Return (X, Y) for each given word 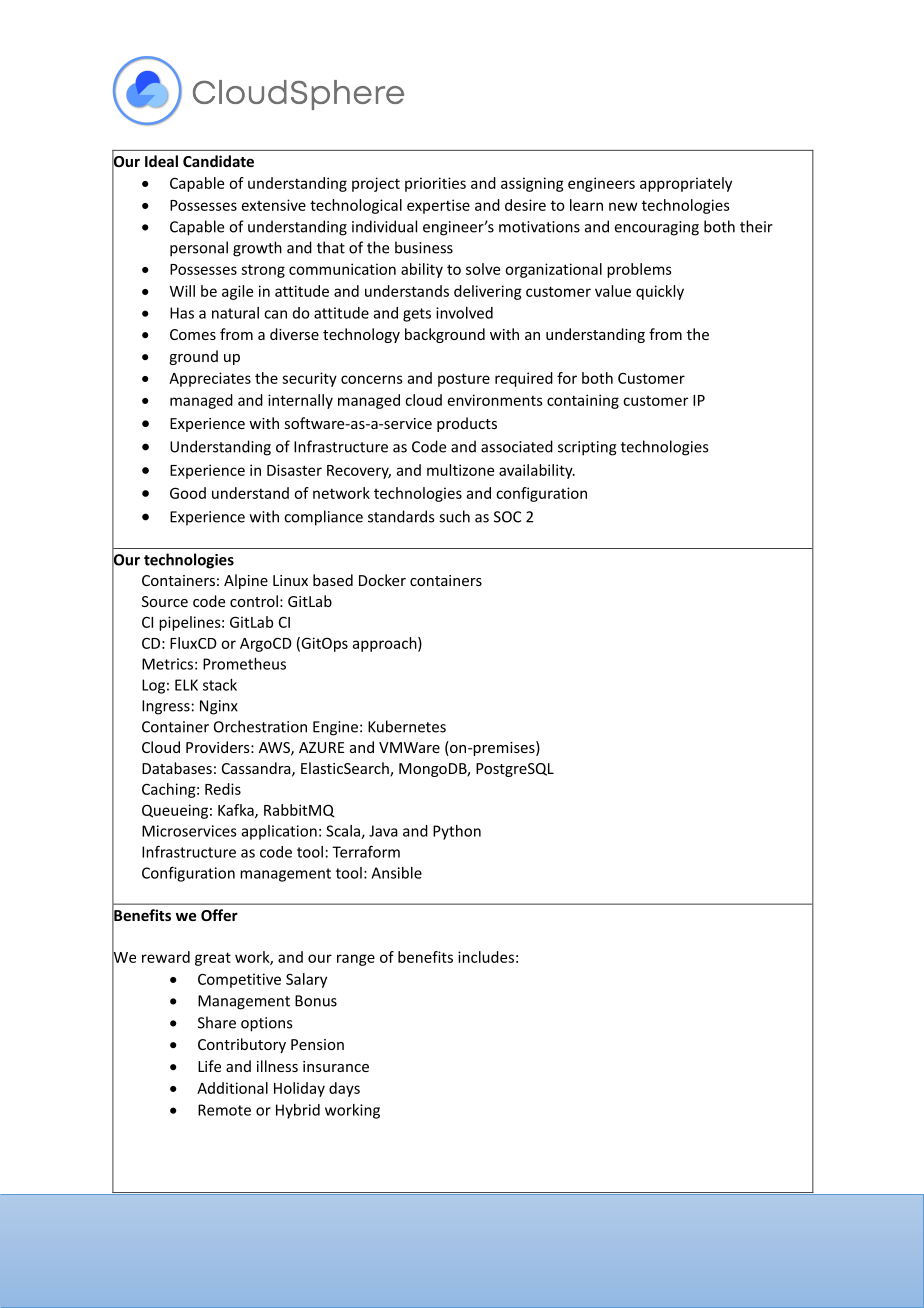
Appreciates (210, 379)
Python (457, 832)
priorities (435, 184)
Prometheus (244, 664)
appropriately (686, 184)
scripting (587, 448)
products (467, 424)
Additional (232, 1088)
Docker (382, 580)
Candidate (218, 161)
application (279, 832)
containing (583, 401)
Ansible (396, 873)
